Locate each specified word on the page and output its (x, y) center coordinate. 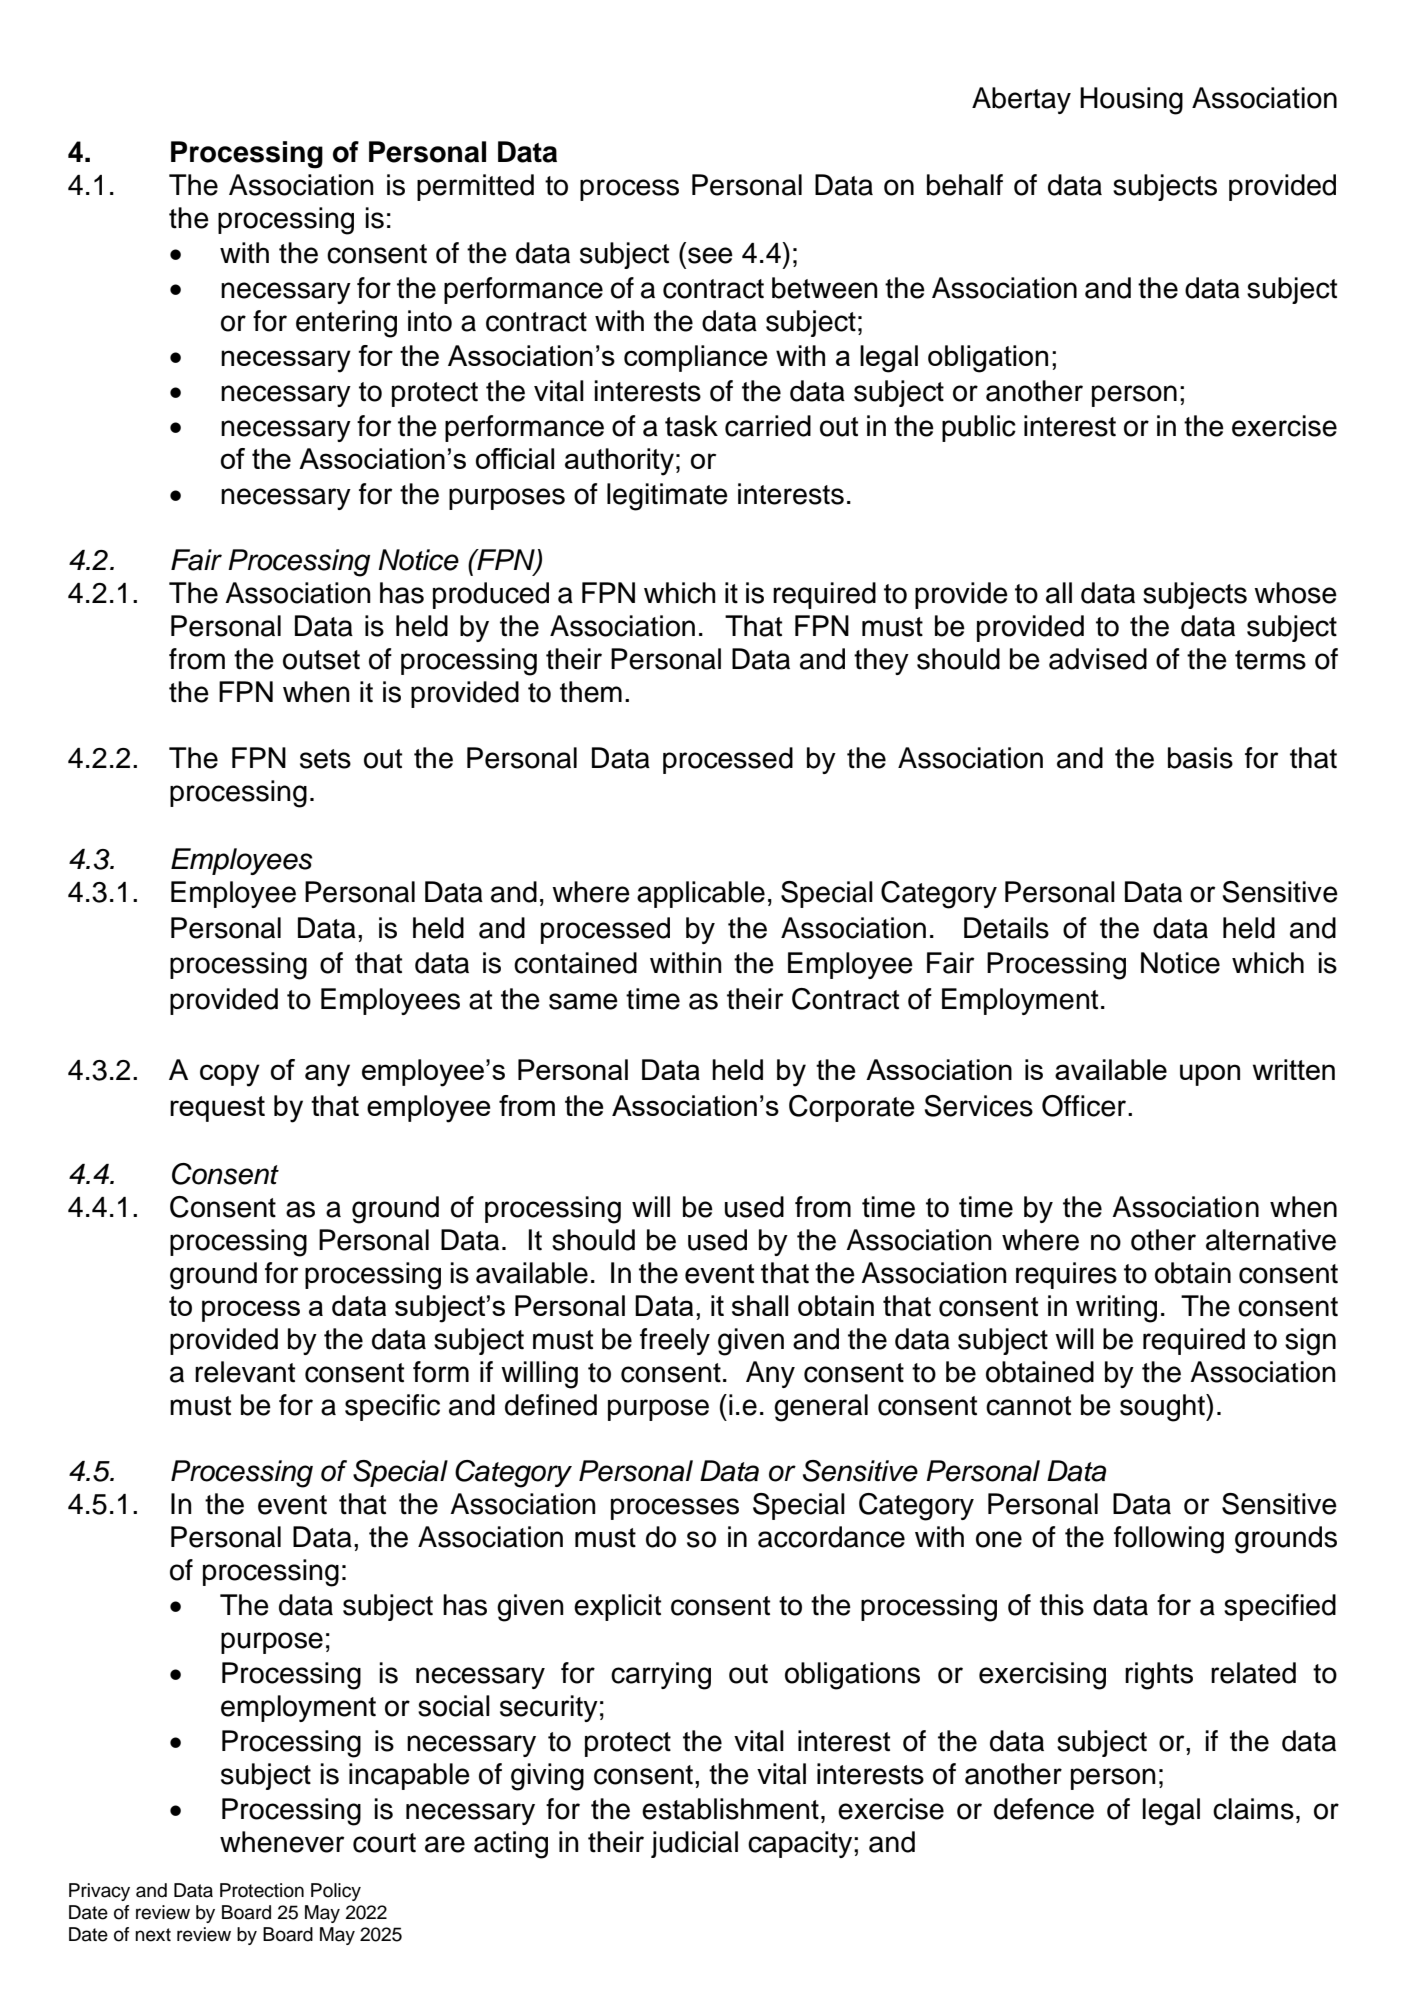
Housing (1131, 101)
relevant (245, 1372)
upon (1210, 1075)
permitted (475, 187)
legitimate (667, 497)
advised (1098, 659)
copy (230, 1075)
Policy (336, 1892)
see (710, 255)
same (583, 1001)
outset (321, 660)
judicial (694, 1844)
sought (1163, 1408)
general (821, 1408)
